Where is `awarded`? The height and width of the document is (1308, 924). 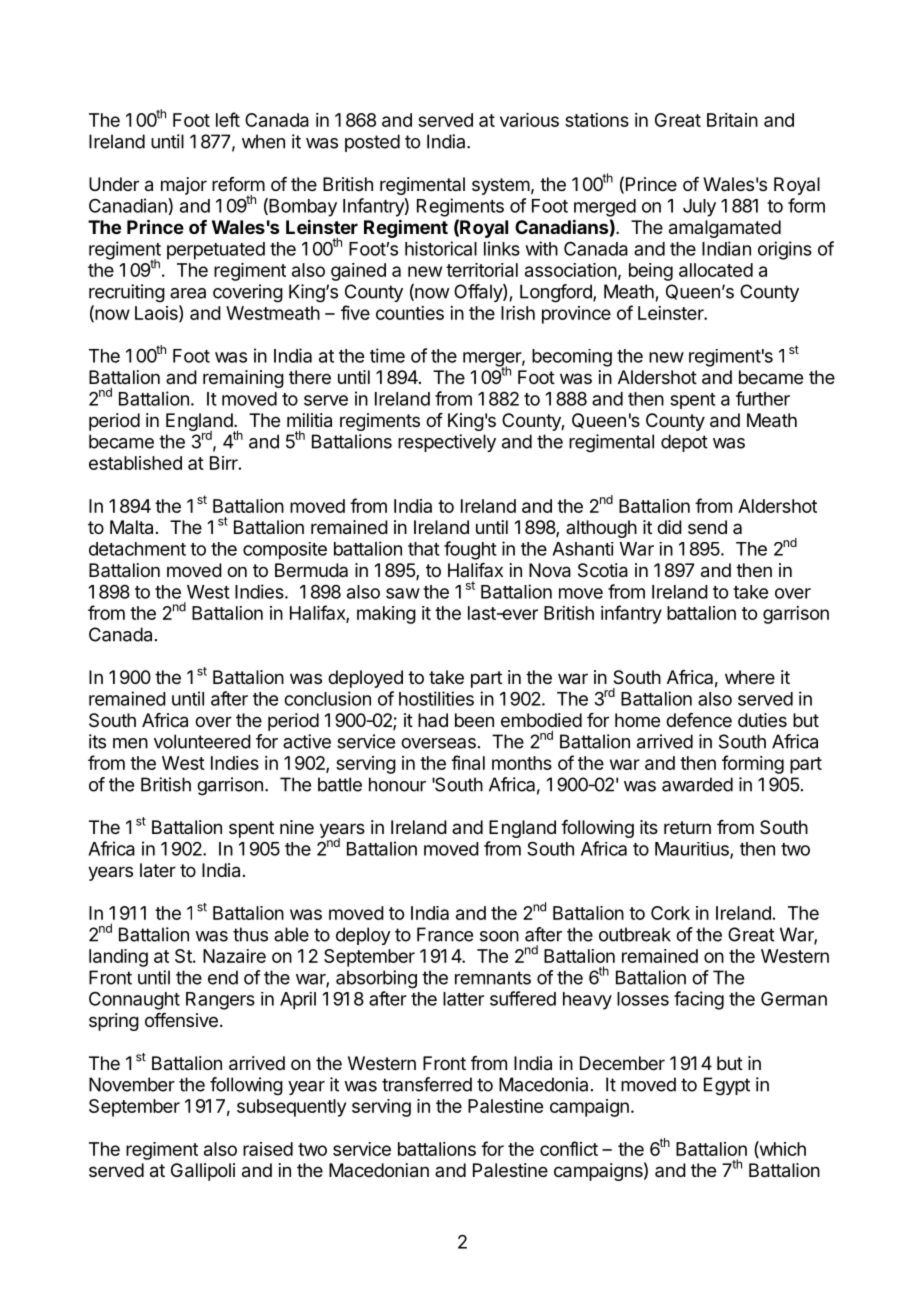 awarded is located at coordinates (697, 784).
